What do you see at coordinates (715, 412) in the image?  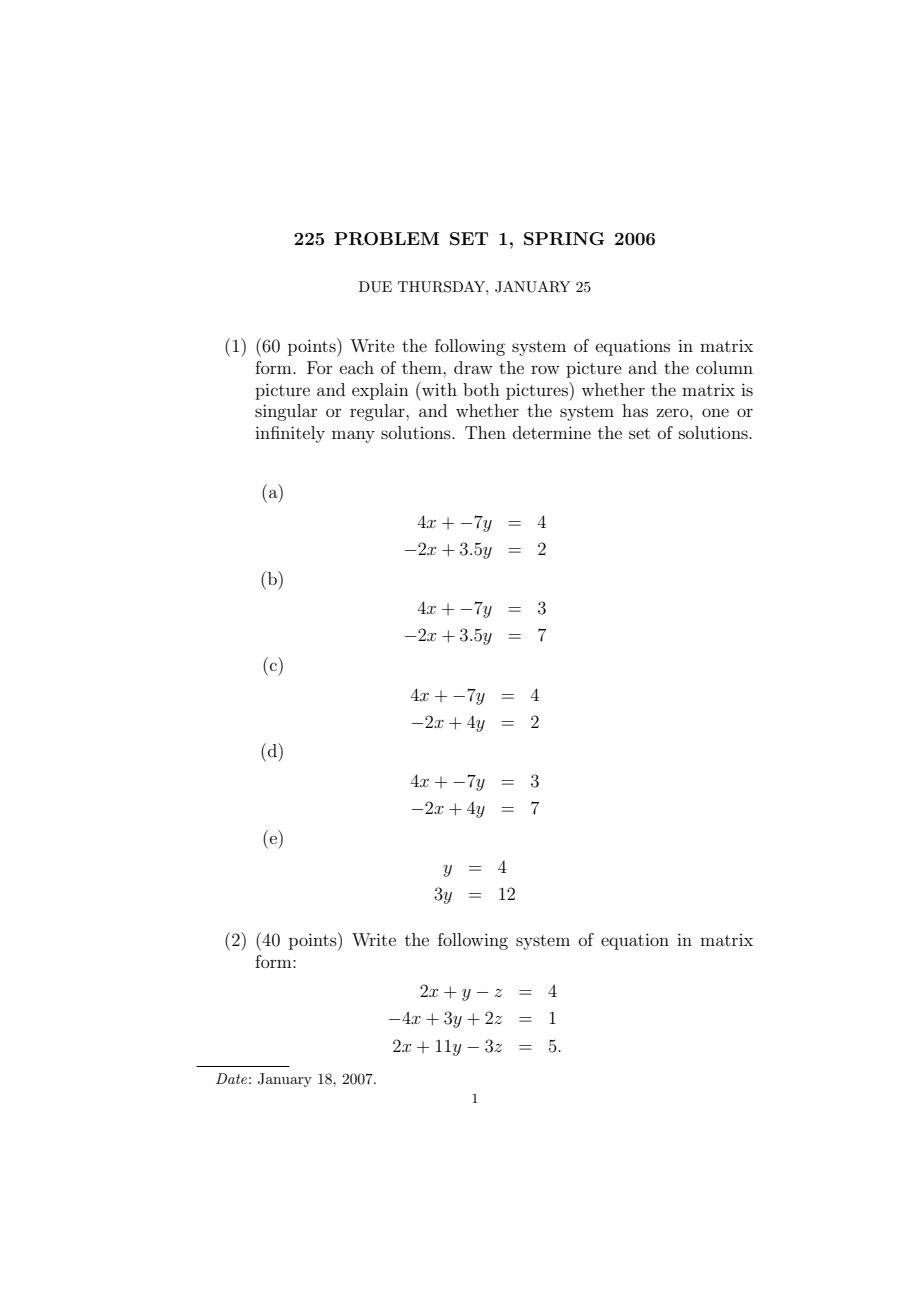 I see `one` at bounding box center [715, 412].
